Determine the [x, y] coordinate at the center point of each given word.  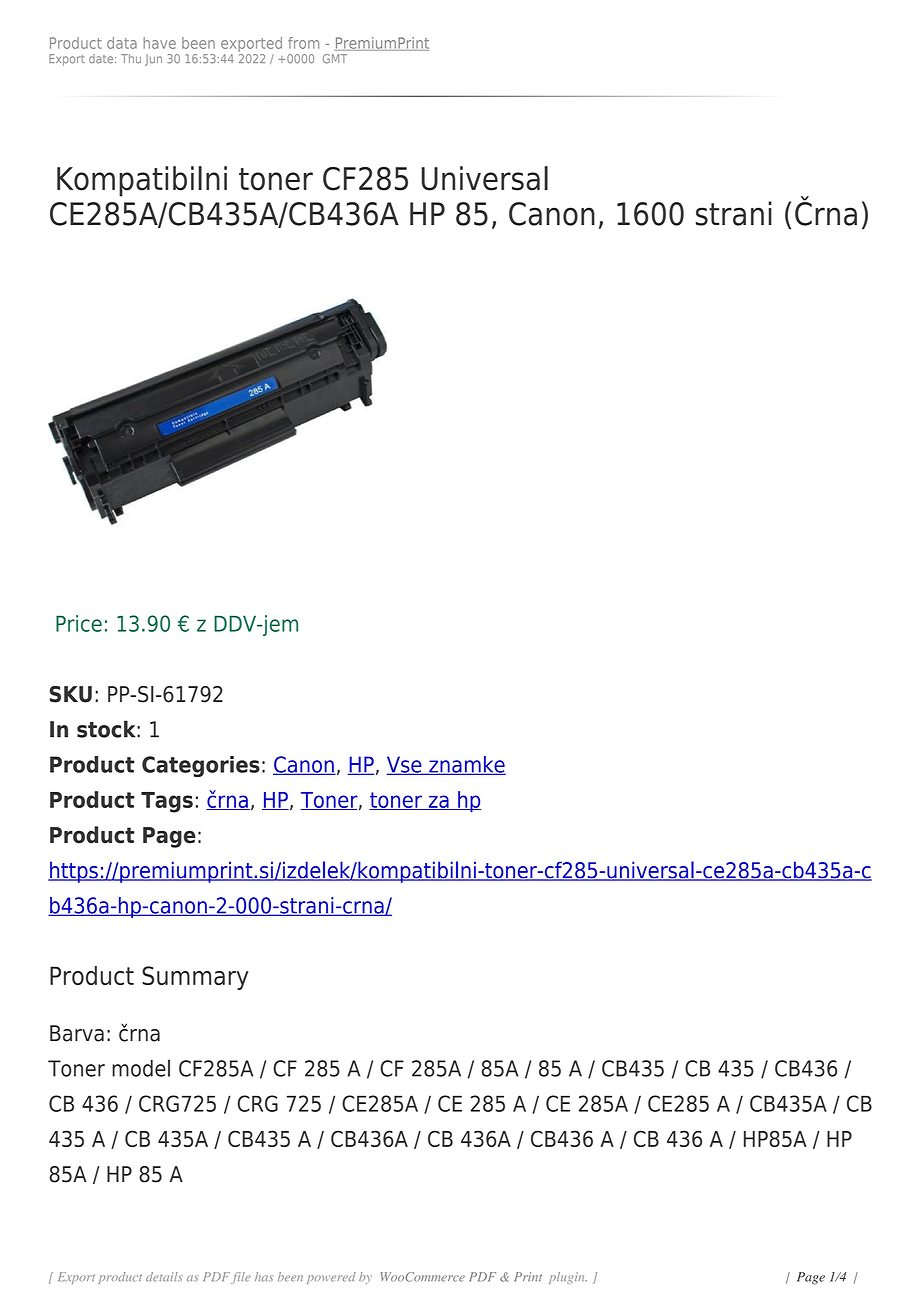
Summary [195, 978]
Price [79, 623]
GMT [335, 59]
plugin [568, 1278]
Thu [131, 58]
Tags [167, 802]
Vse [405, 765]
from [303, 43]
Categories [201, 766]
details [164, 1277]
